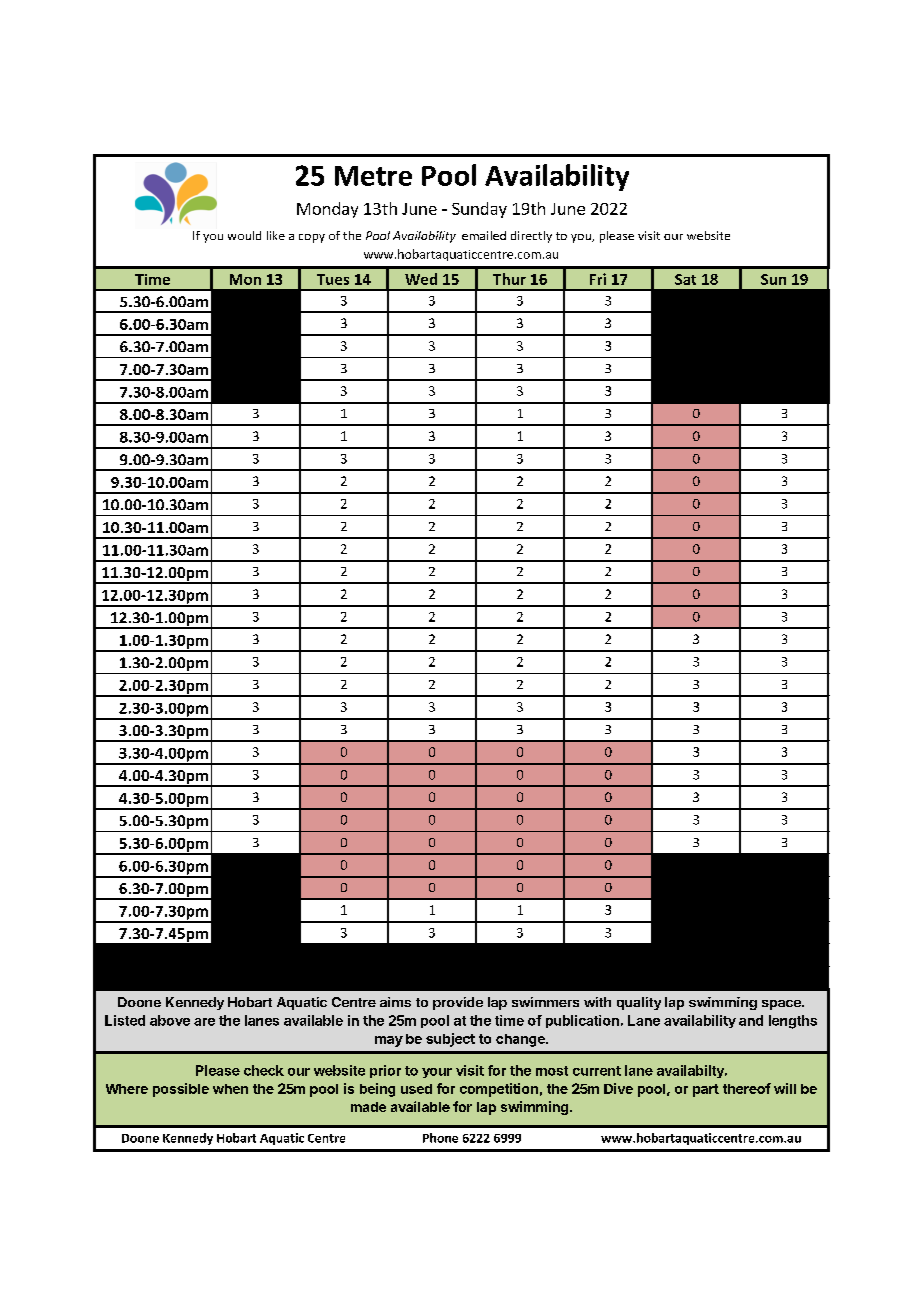 The width and height of the screenshot is (924, 1308). What do you see at coordinates (440, 1138) in the screenshot?
I see `Phone` at bounding box center [440, 1138].
